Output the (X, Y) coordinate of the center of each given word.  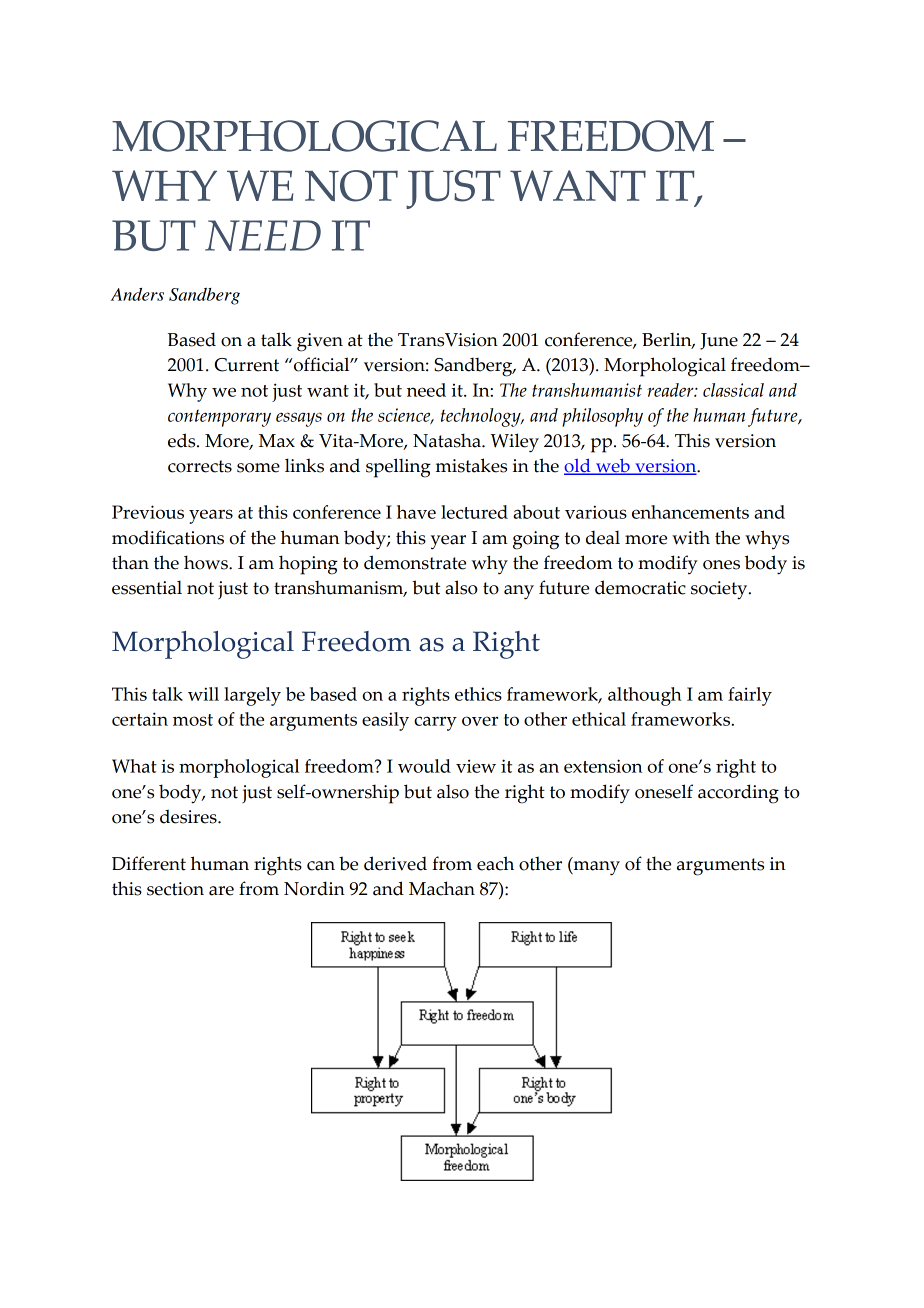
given (320, 342)
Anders (137, 294)
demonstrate (415, 562)
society (720, 590)
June (719, 341)
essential (147, 587)
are (221, 891)
